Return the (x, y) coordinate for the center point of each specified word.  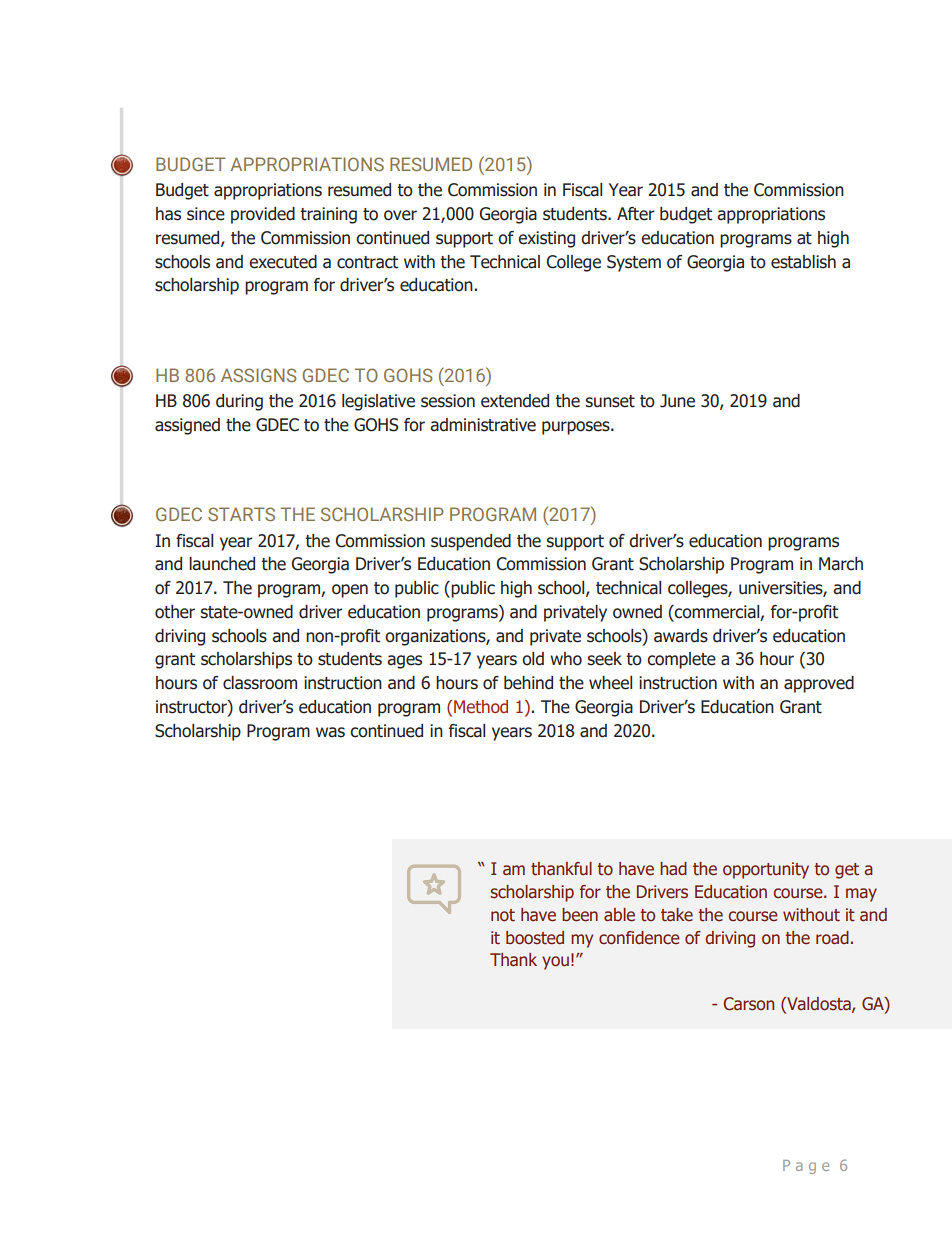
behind (528, 683)
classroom (260, 683)
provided (263, 215)
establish (803, 262)
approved (819, 684)
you (555, 963)
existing (546, 239)
